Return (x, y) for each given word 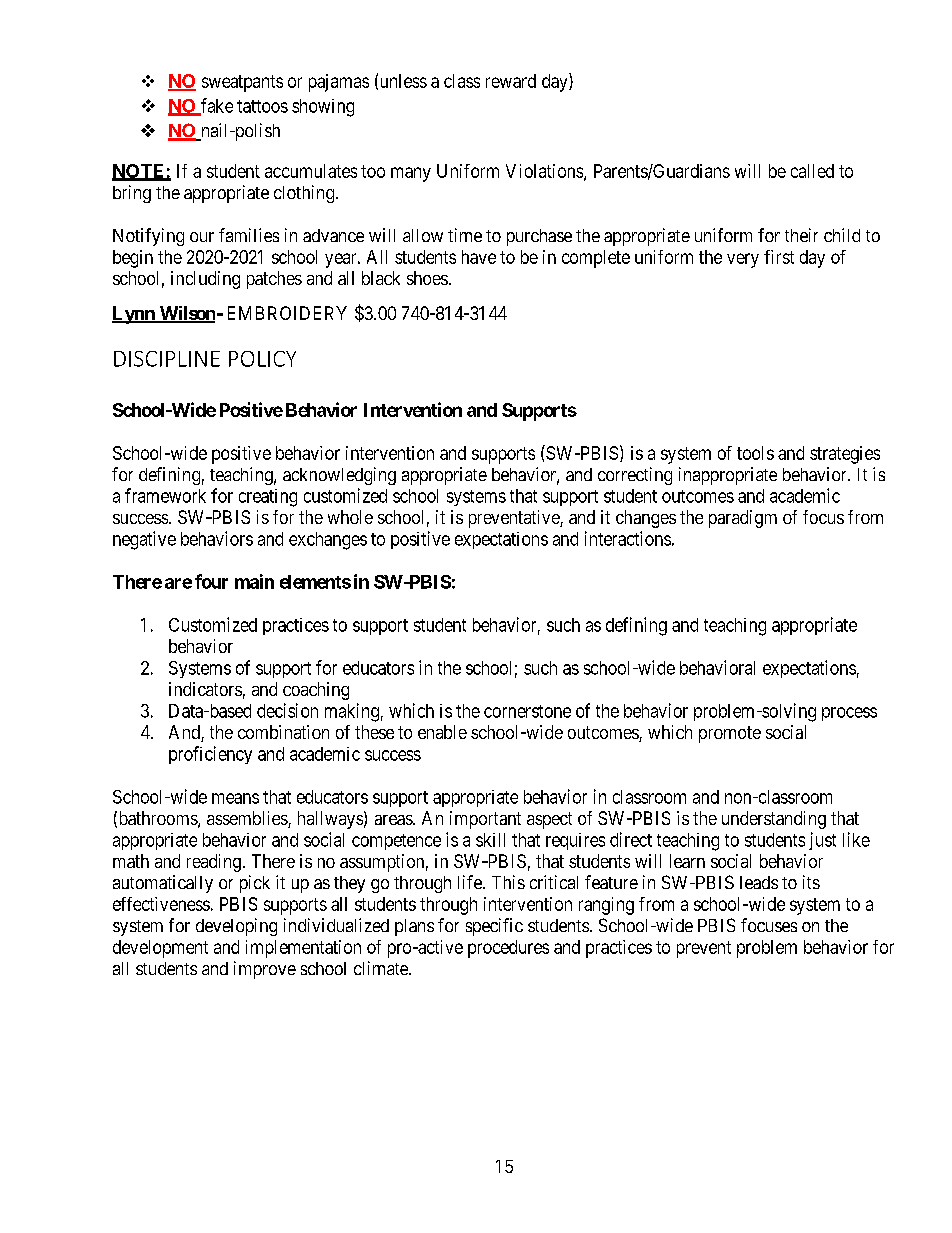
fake (216, 106)
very (743, 260)
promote (730, 734)
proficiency (210, 755)
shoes (427, 278)
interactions (628, 538)
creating (268, 498)
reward (511, 81)
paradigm (743, 519)
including (205, 280)
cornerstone (527, 711)
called (812, 171)
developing (236, 927)
